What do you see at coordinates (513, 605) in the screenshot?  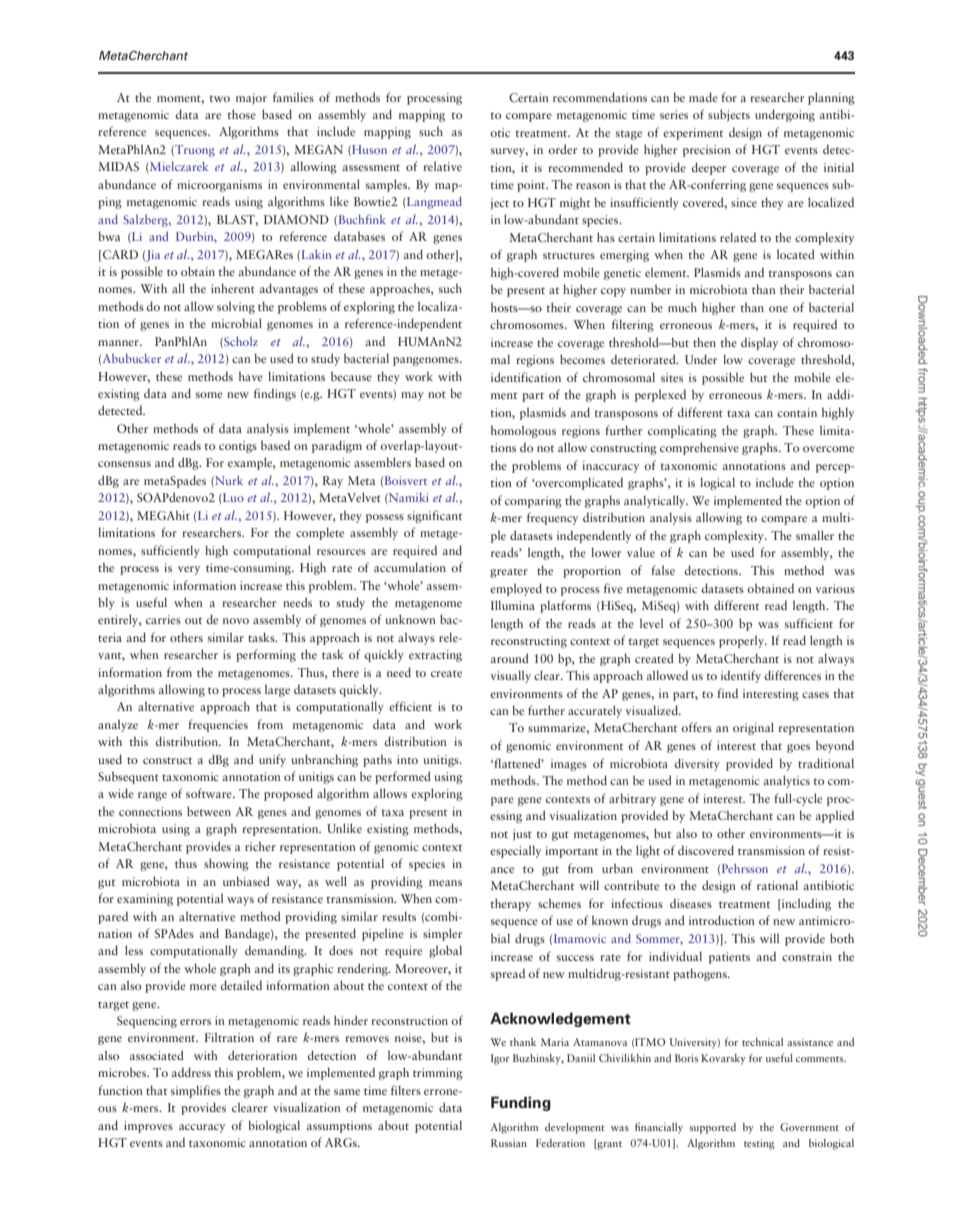 I see `Illumina` at bounding box center [513, 605].
